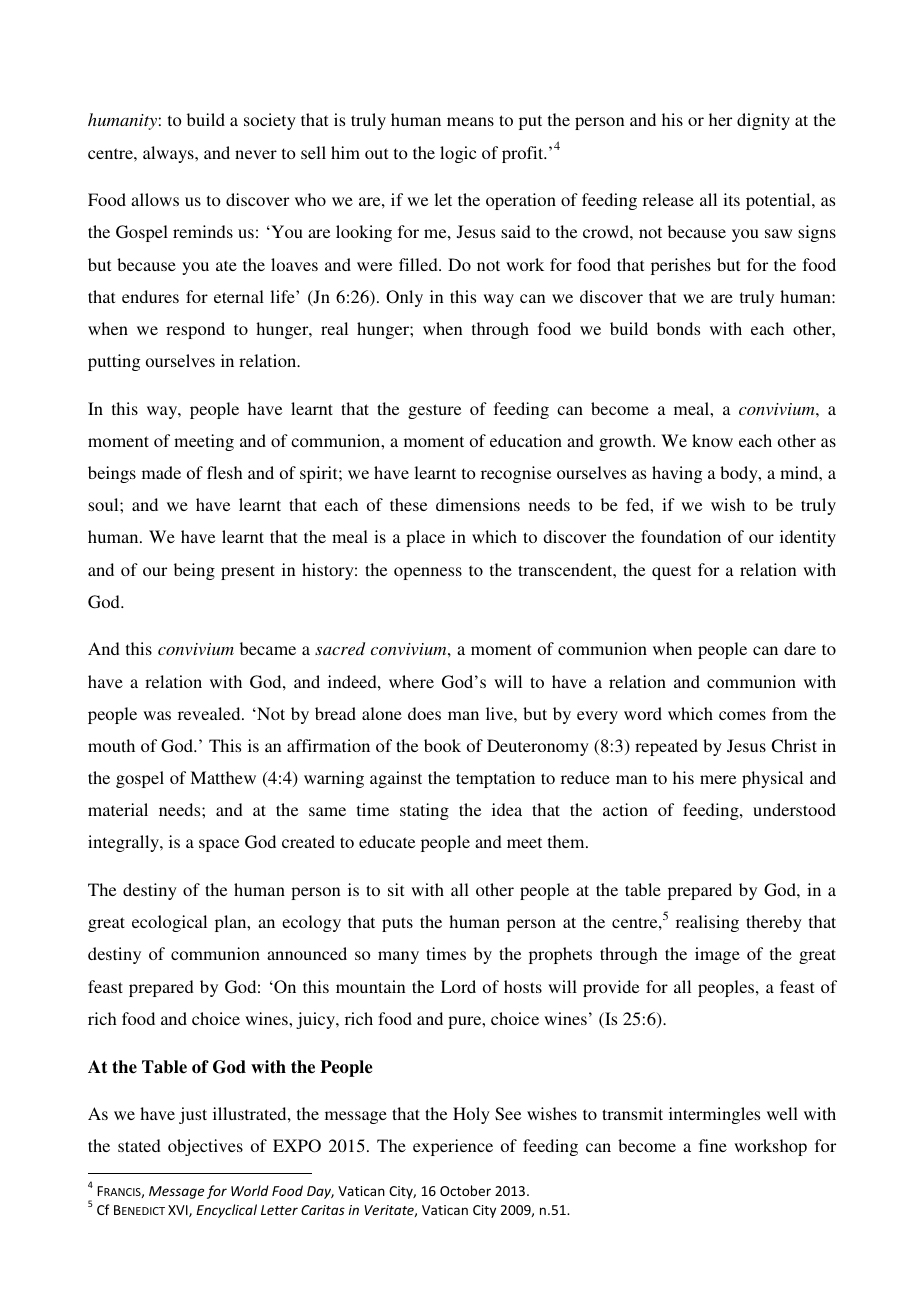 Image resolution: width=924 pixels, height=1308 pixels. What do you see at coordinates (210, 713) in the screenshot?
I see `revealed` at bounding box center [210, 713].
